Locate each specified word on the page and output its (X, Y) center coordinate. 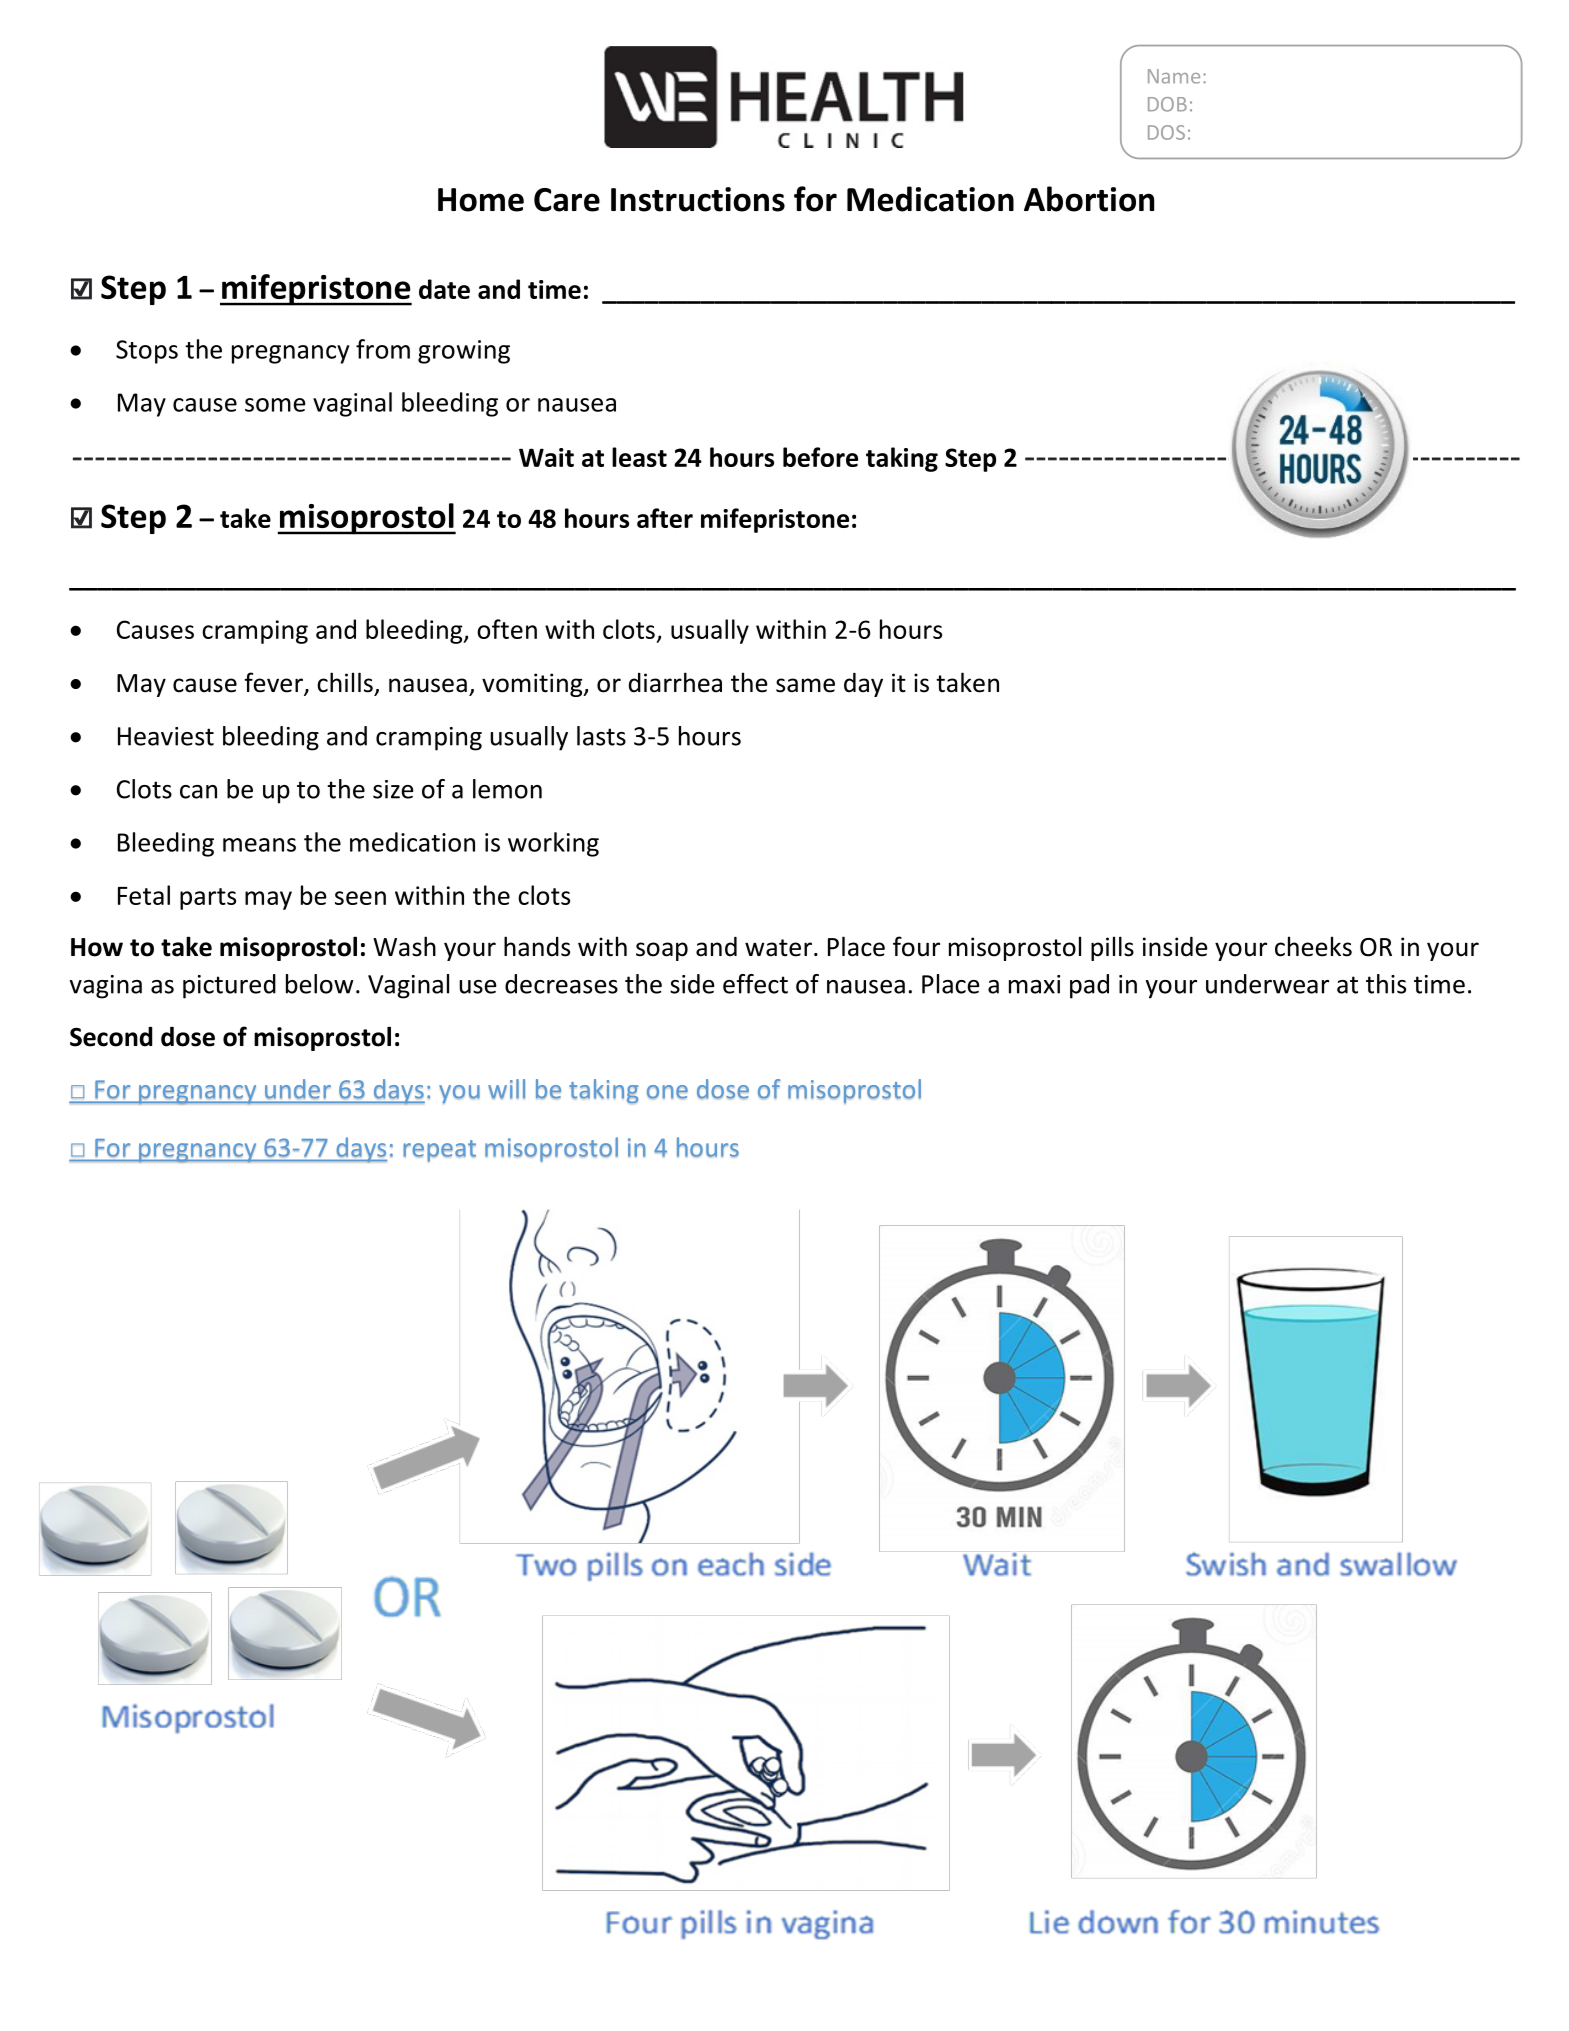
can (198, 792)
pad (1089, 986)
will (506, 1089)
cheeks (1313, 946)
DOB (1167, 104)
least (639, 457)
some (275, 405)
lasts (601, 736)
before (820, 457)
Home (481, 200)
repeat (439, 1151)
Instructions (698, 199)
